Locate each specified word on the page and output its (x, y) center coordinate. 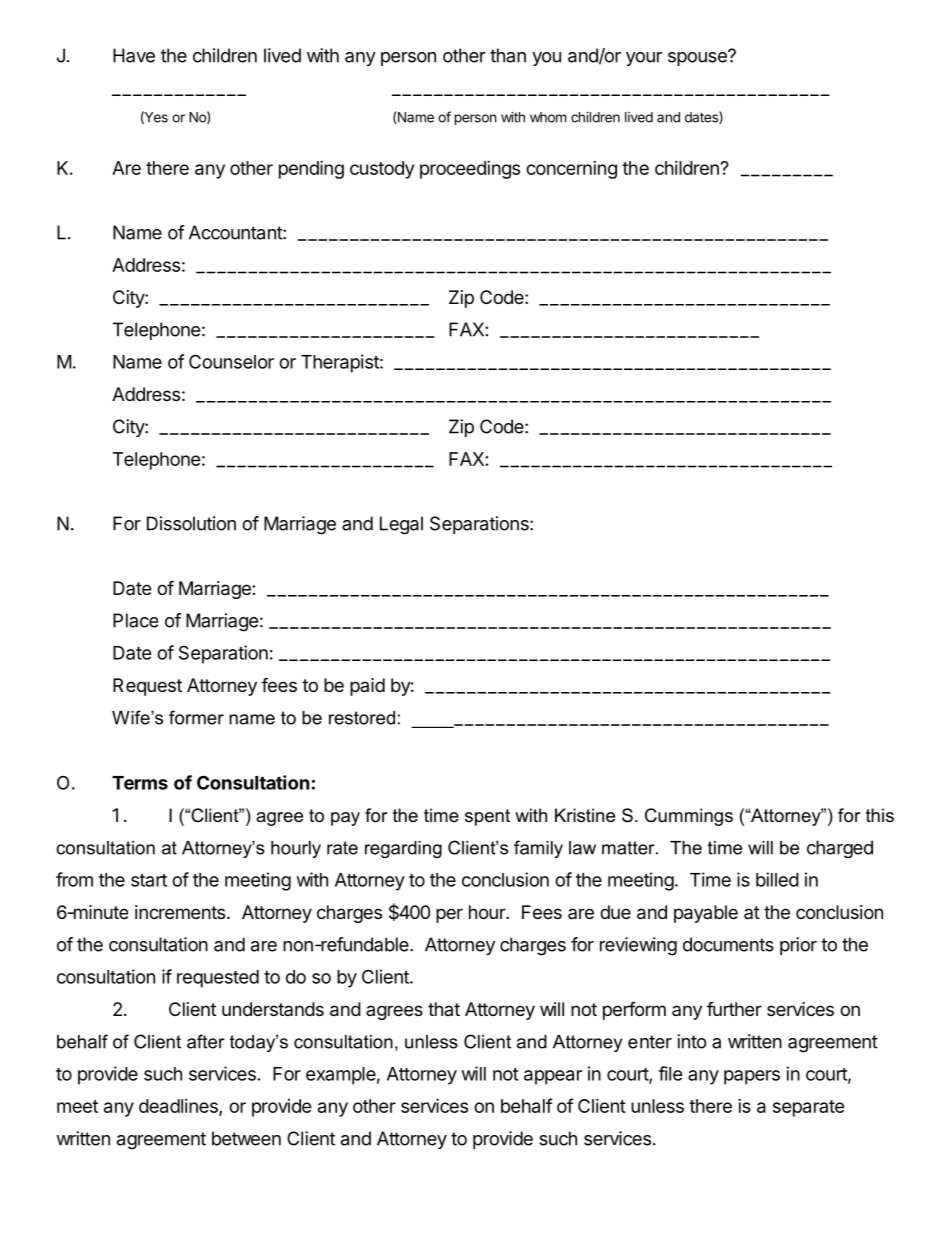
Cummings (689, 817)
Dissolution (191, 523)
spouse (698, 58)
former (196, 717)
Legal (401, 525)
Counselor (231, 361)
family (538, 849)
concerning (571, 170)
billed (777, 879)
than (508, 55)
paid (367, 687)
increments (180, 912)
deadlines (179, 1107)
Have (134, 55)
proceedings (470, 170)
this (880, 815)
